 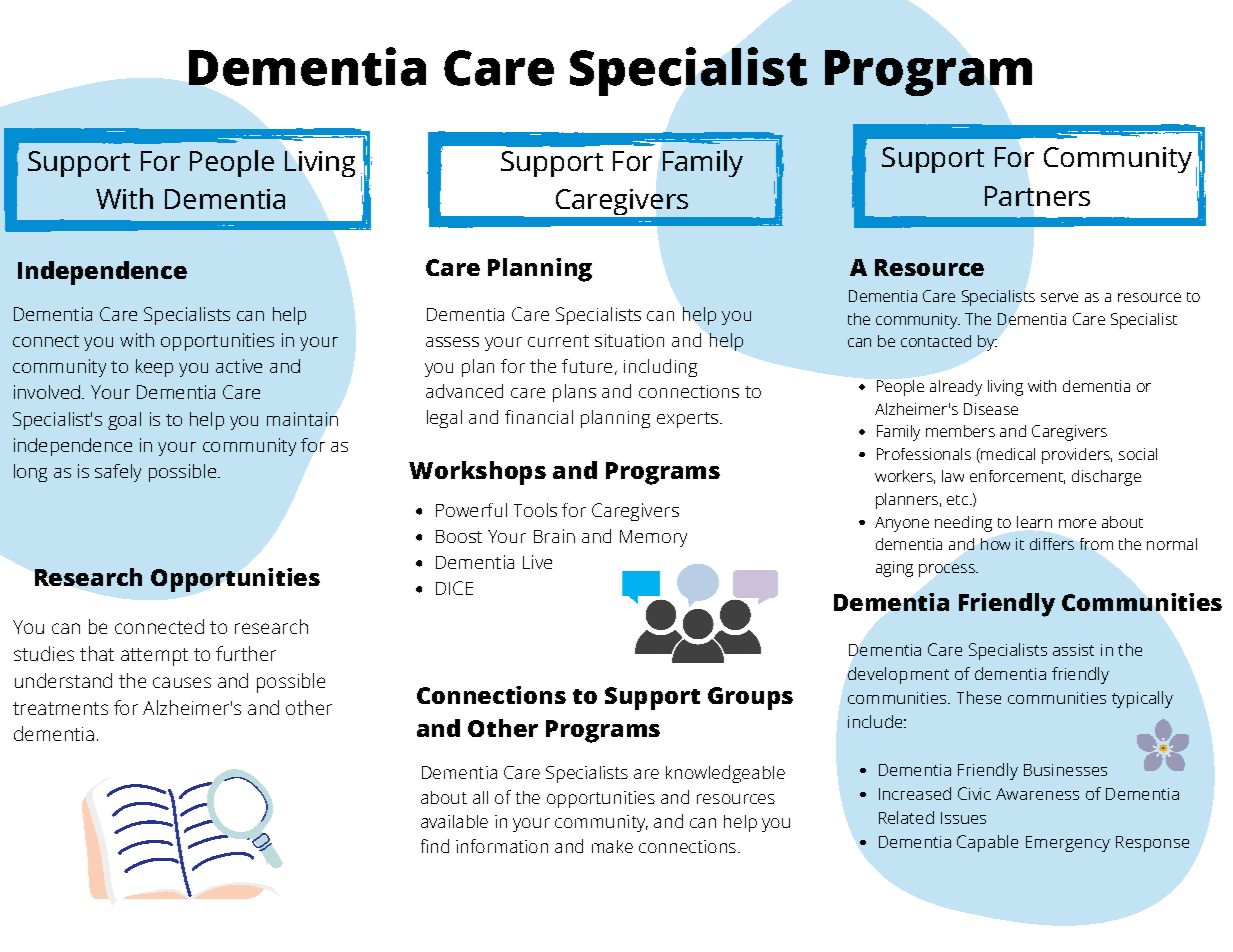 What do you see at coordinates (435, 846) in the screenshot?
I see `find` at bounding box center [435, 846].
